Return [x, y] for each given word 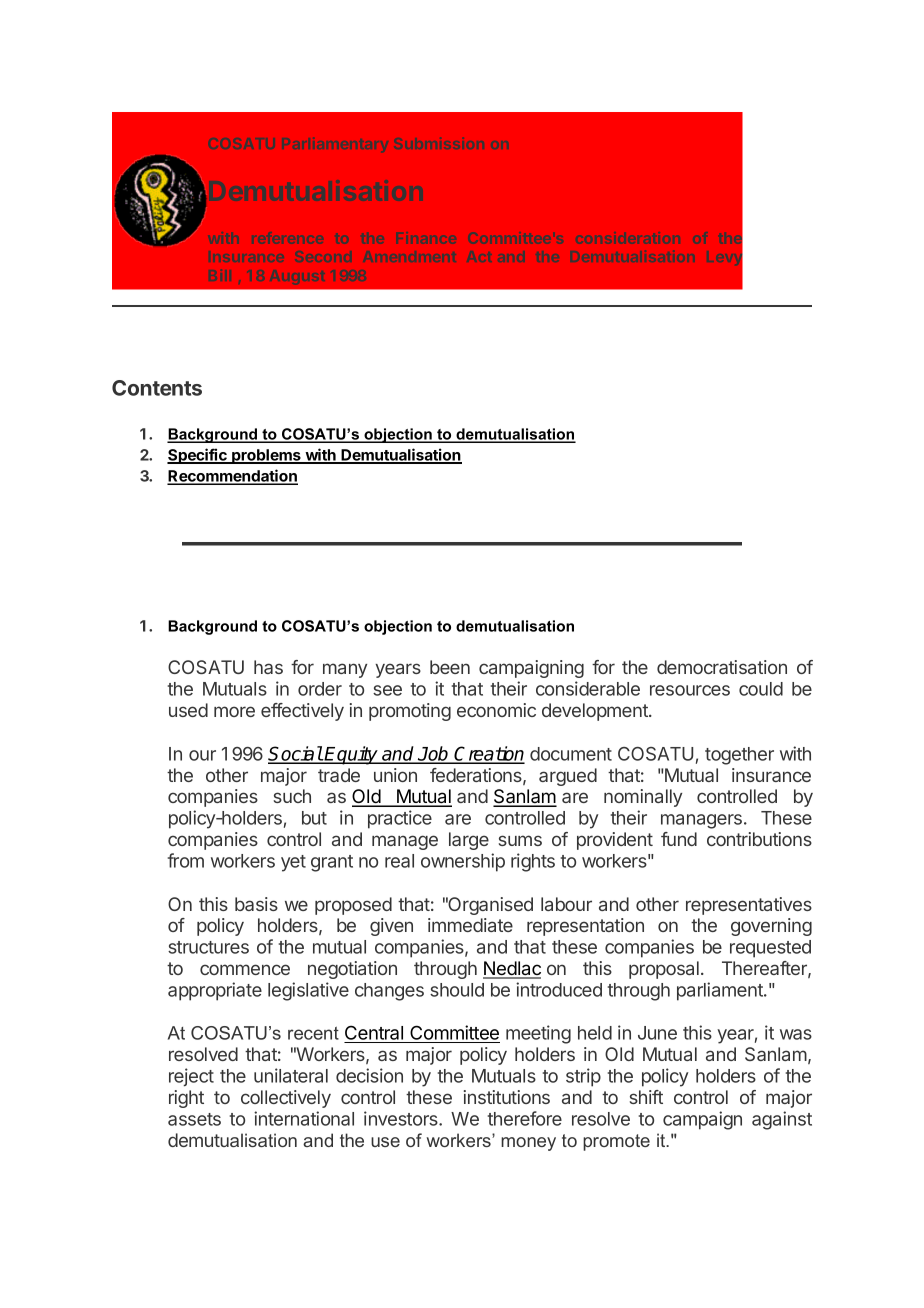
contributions [759, 839]
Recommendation [232, 476]
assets [194, 1119]
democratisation [722, 667]
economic [496, 710]
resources [690, 690]
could [761, 689]
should [457, 990]
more [234, 711]
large [469, 841]
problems [266, 456]
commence [245, 969]
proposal [664, 970]
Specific [198, 456]
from [186, 860]
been [450, 667]
